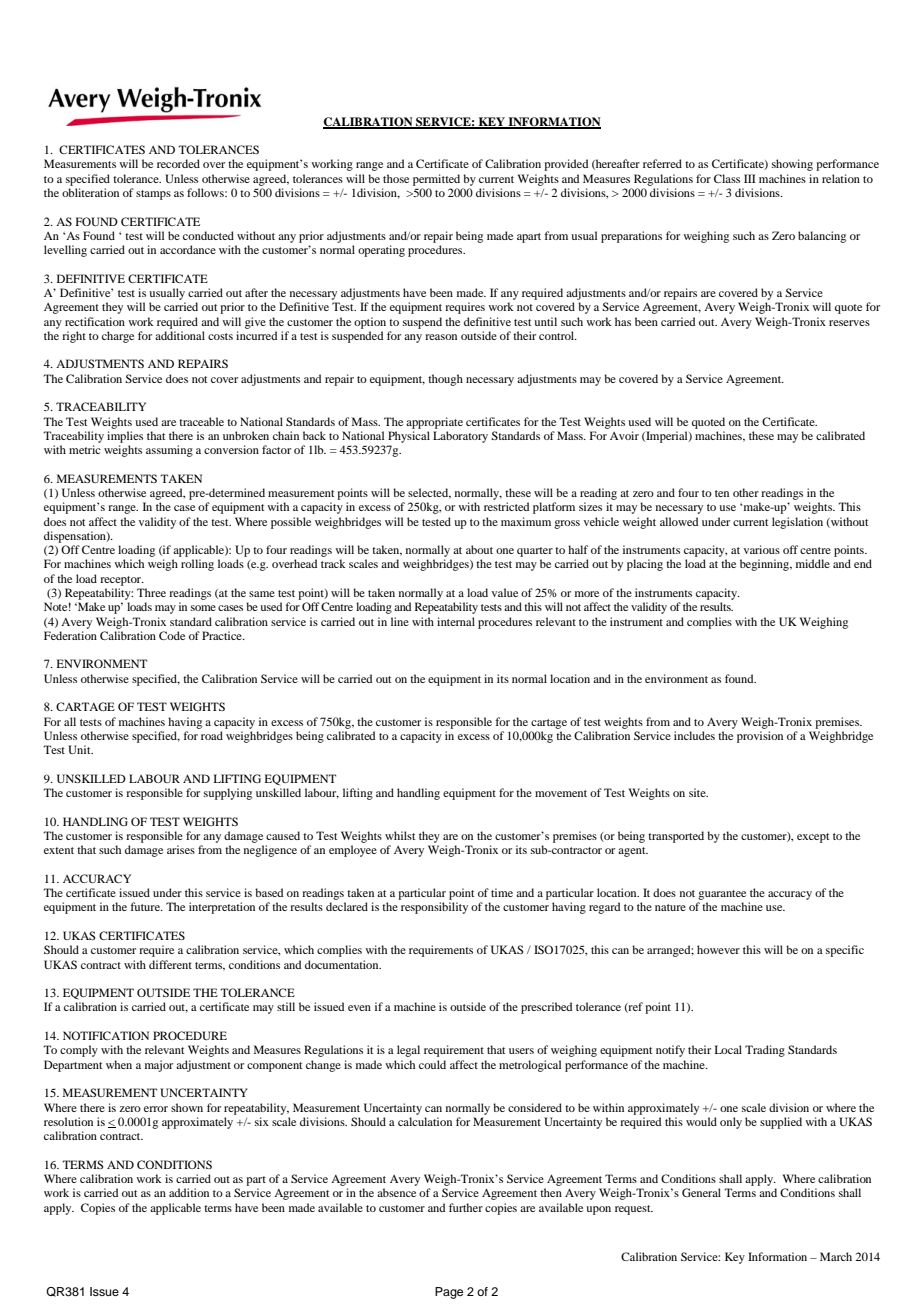  I want to click on III, so click(750, 178).
